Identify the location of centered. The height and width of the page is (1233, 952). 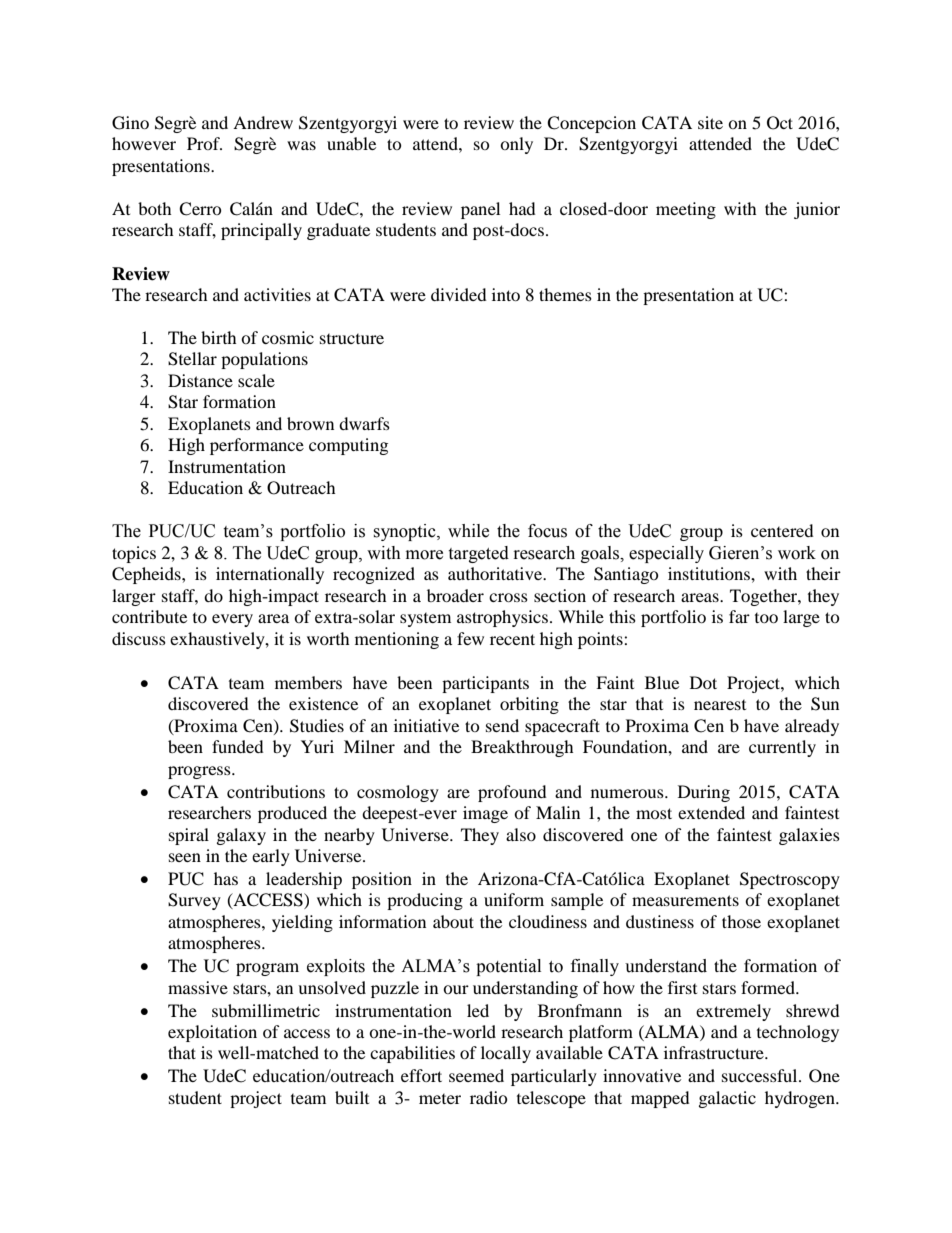
(782, 530).
